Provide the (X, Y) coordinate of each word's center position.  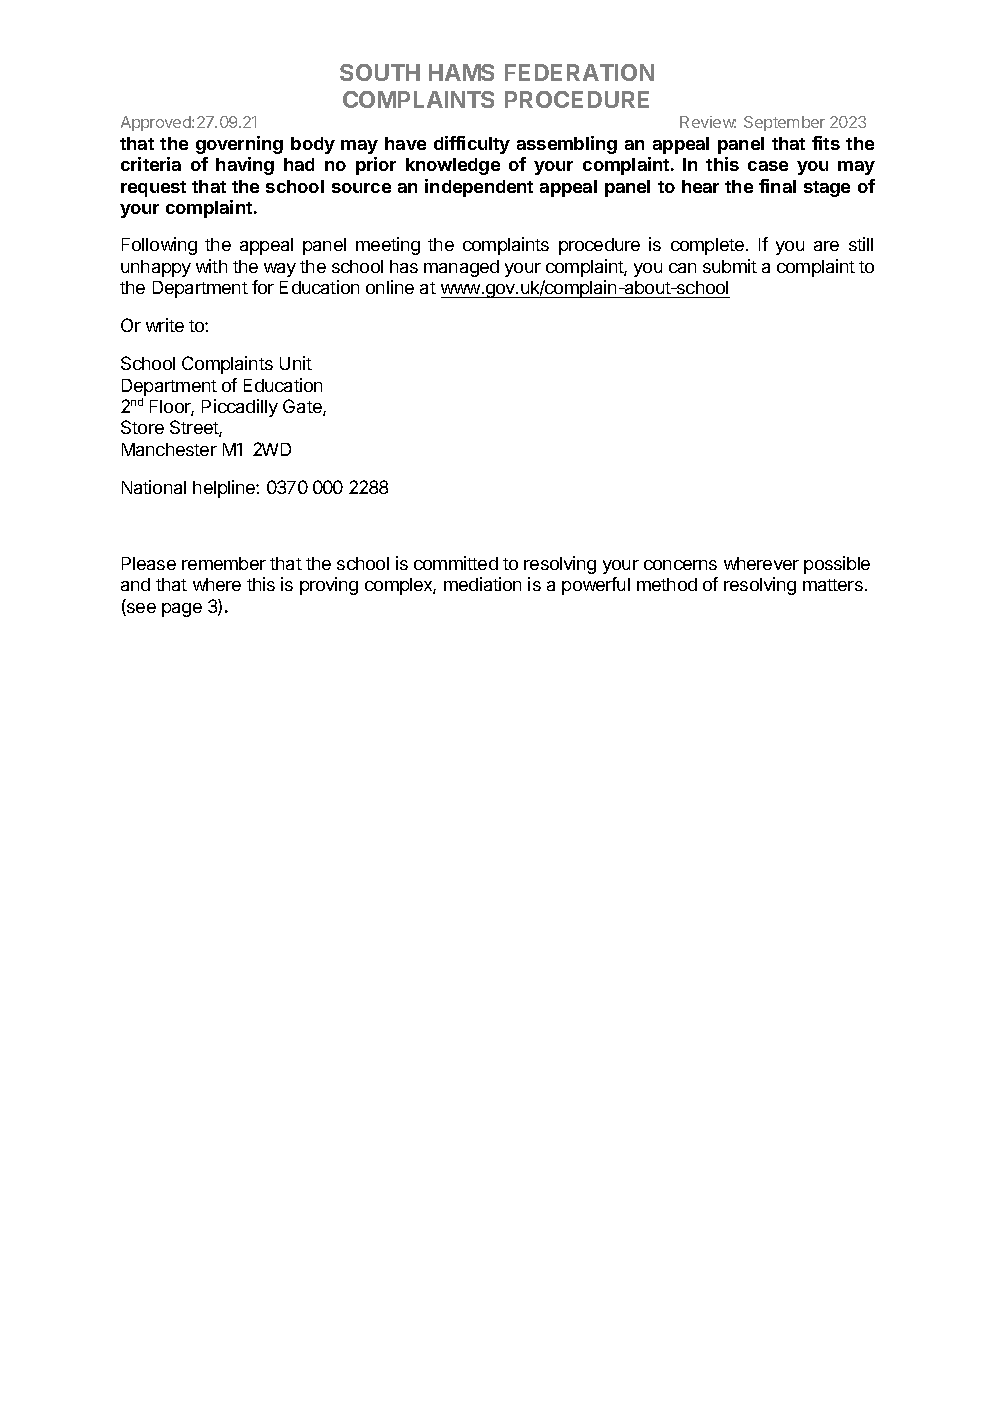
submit (730, 266)
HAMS (461, 72)
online (390, 287)
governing (239, 145)
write (165, 325)
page (182, 610)
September (784, 123)
